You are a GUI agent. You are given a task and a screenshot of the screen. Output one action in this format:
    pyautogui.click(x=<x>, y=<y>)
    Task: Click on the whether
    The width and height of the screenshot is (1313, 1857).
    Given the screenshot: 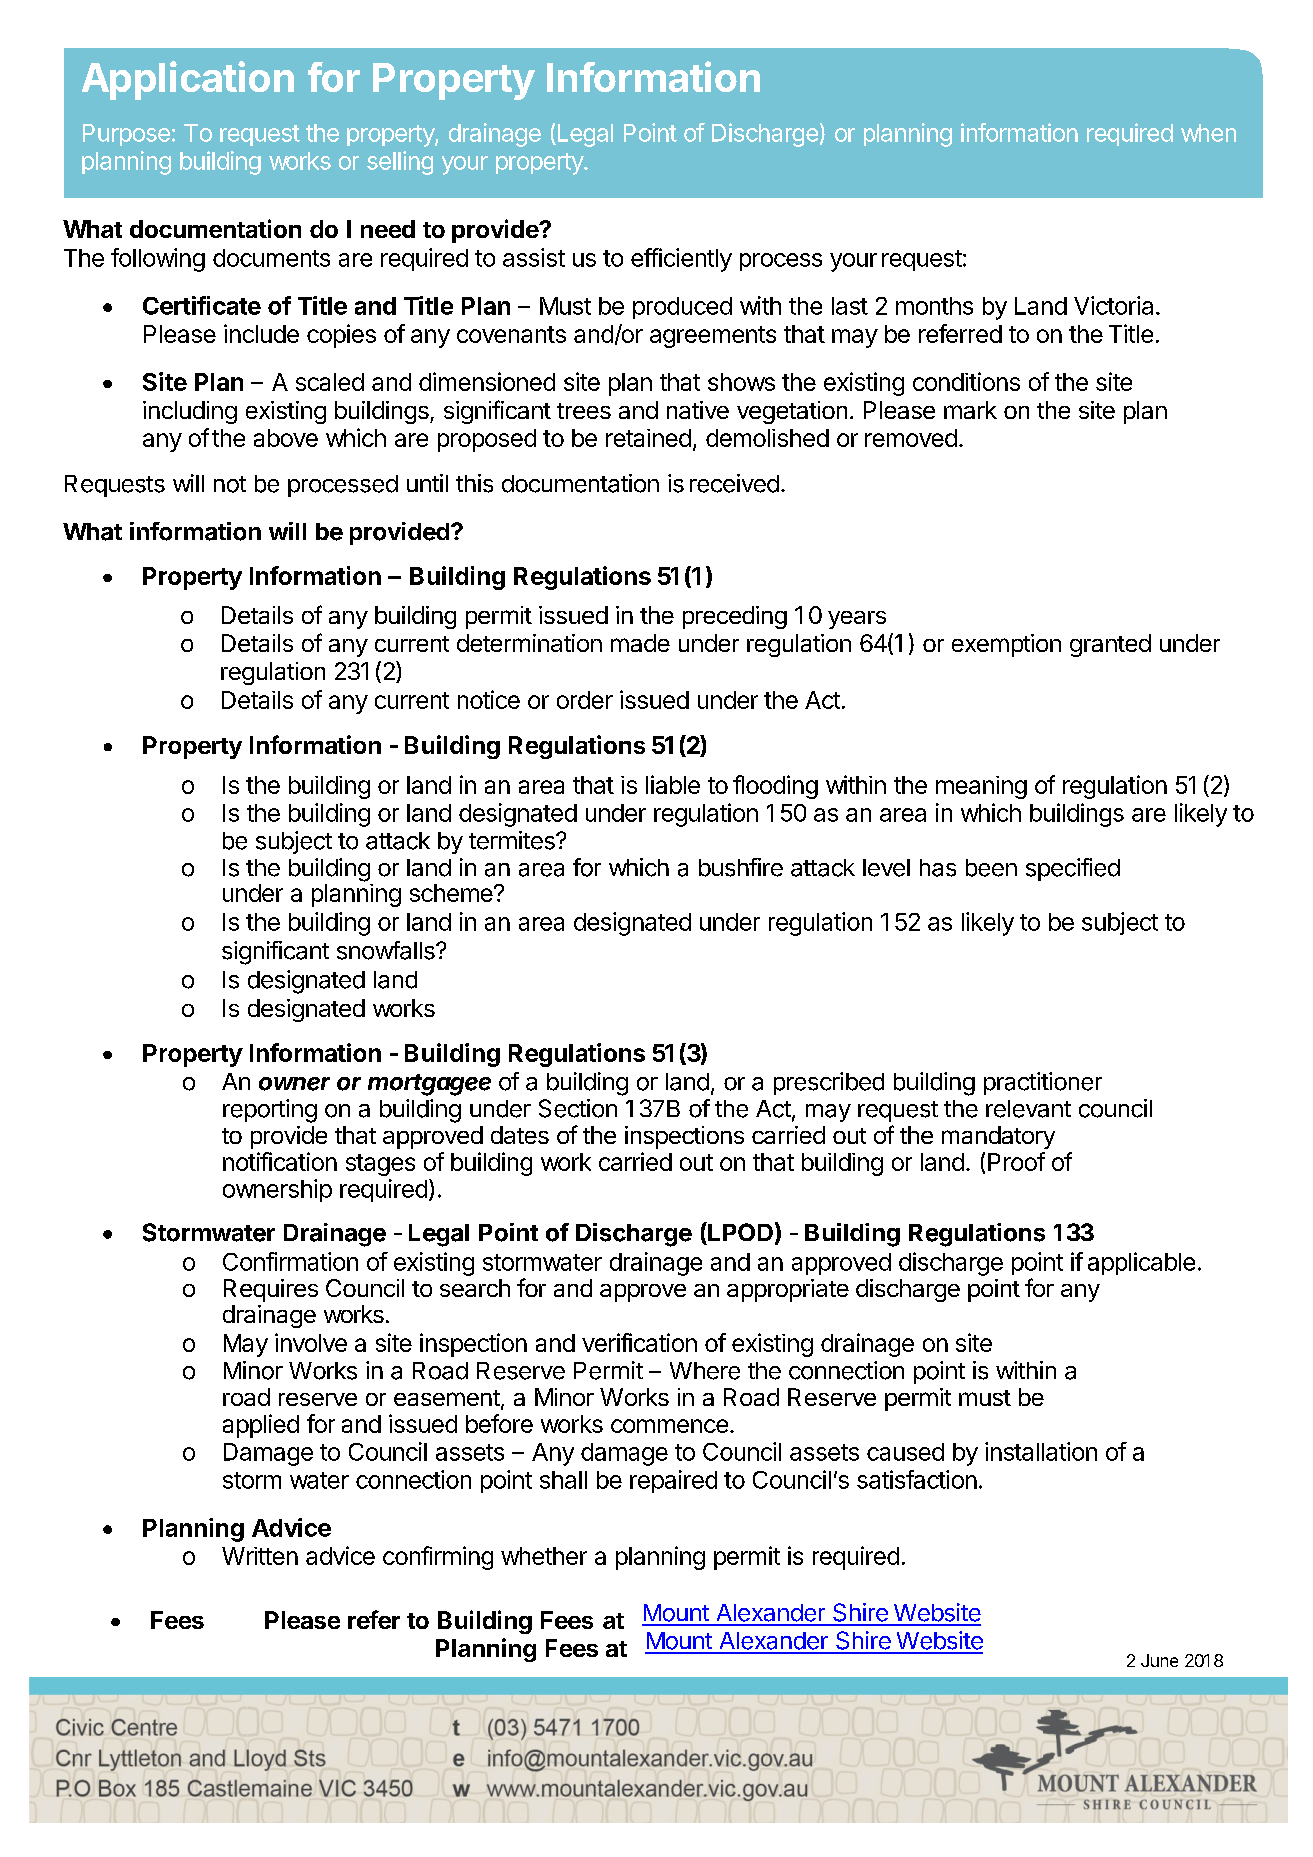 What is the action you would take?
    pyautogui.click(x=544, y=1556)
